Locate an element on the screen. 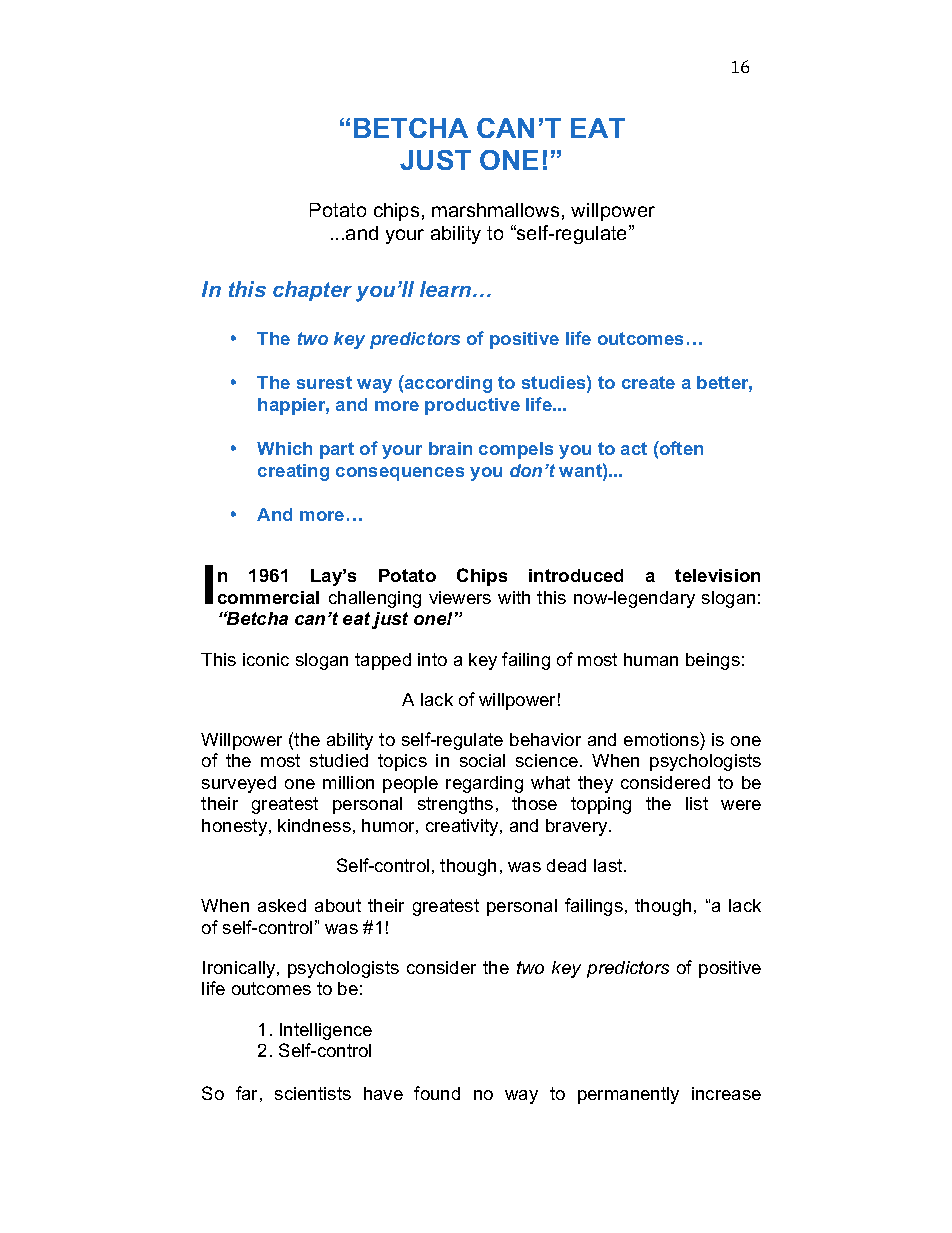 The image size is (952, 1233). found is located at coordinates (437, 1093).
